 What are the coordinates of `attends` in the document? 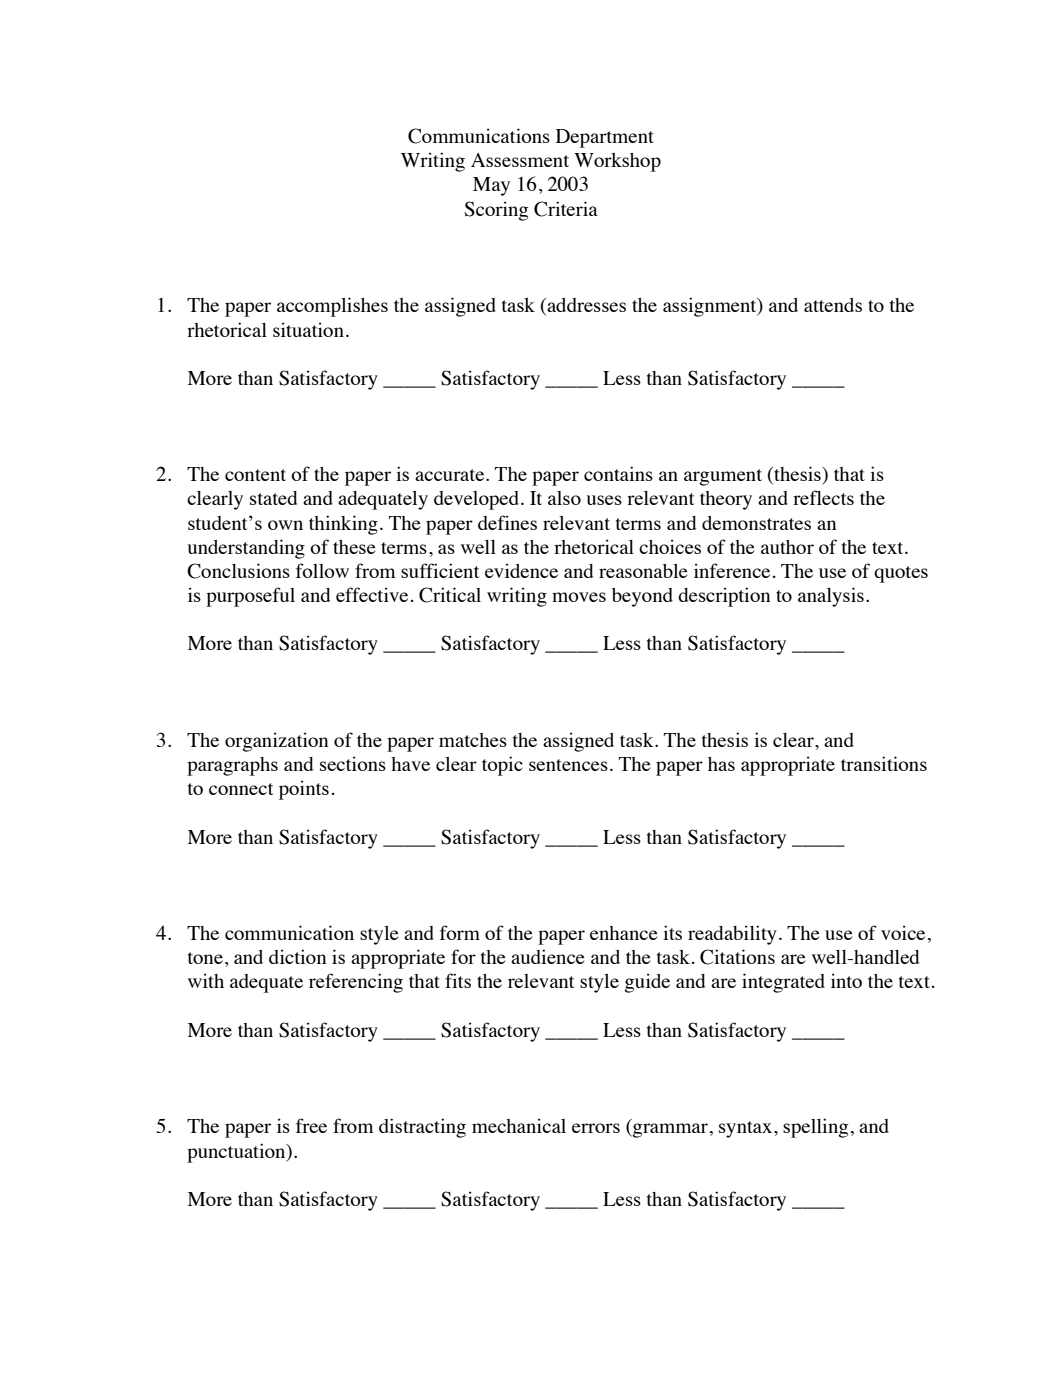 It's located at (833, 305).
